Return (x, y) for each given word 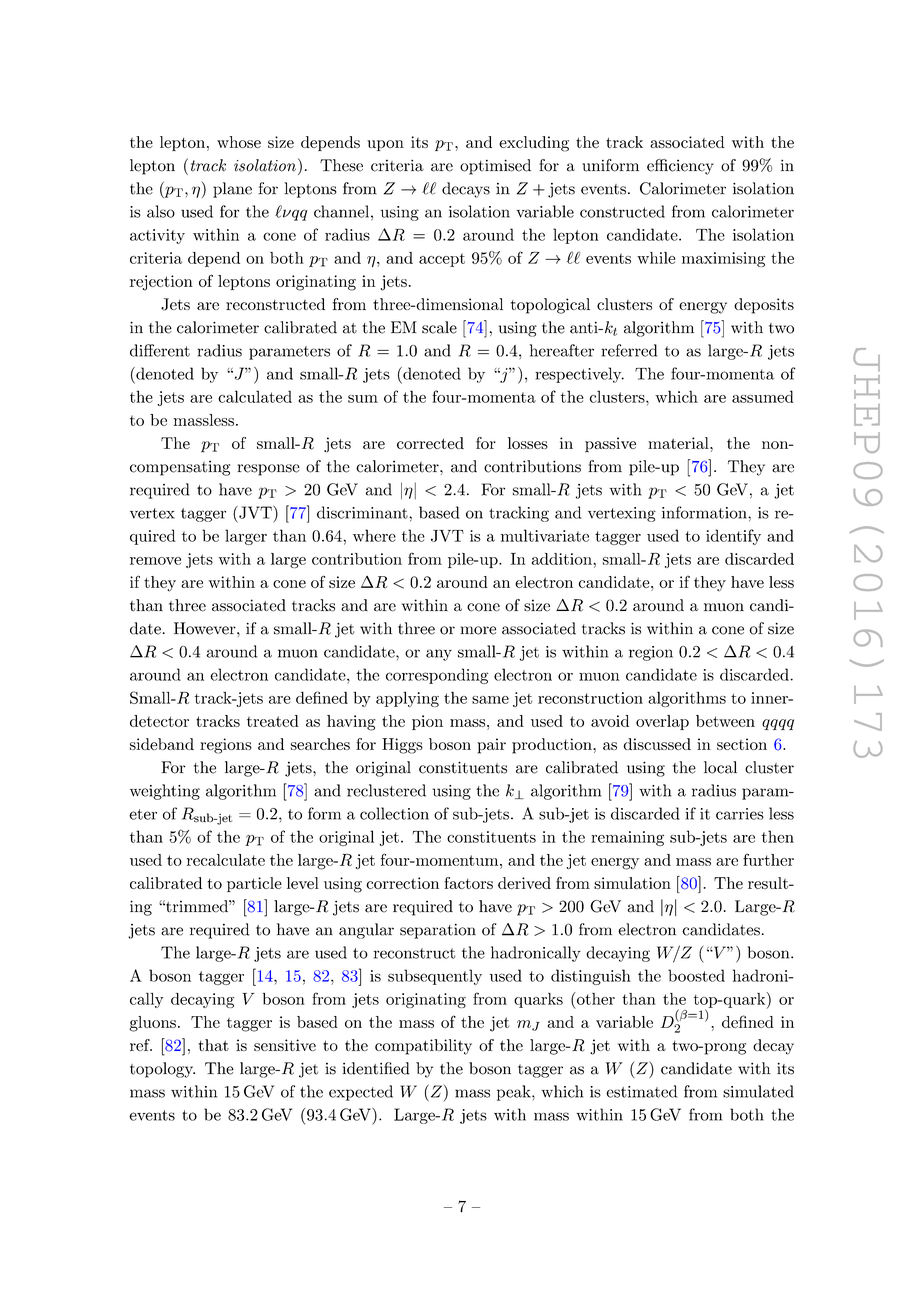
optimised (495, 167)
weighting (165, 792)
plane (232, 190)
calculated (255, 396)
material (679, 443)
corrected (430, 443)
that (214, 1045)
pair (491, 746)
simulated (758, 1091)
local (720, 767)
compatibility (423, 1047)
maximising (723, 259)
